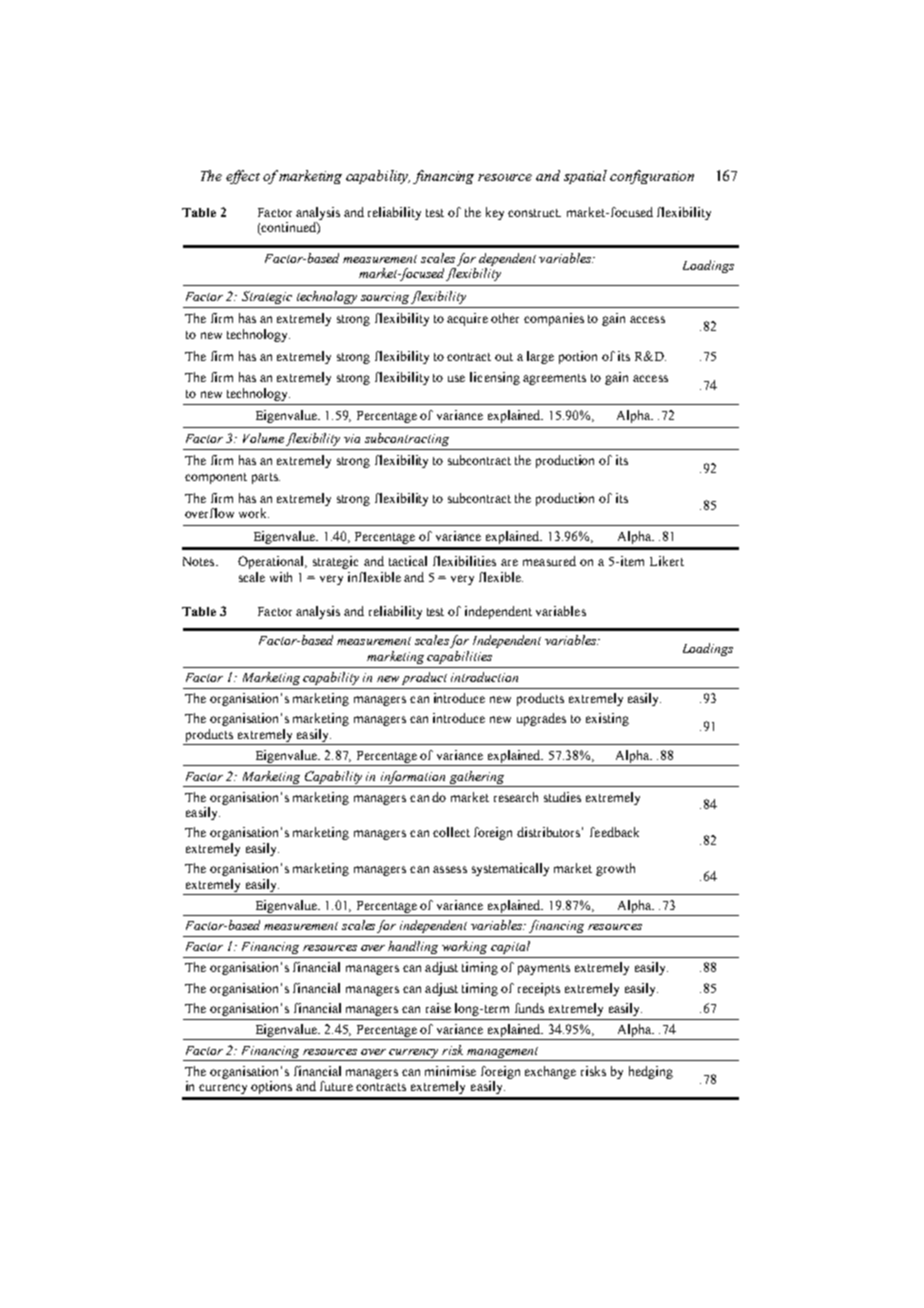 The image size is (924, 1308). Describe the element at coordinates (281, 577) in the page. I see `with` at that location.
